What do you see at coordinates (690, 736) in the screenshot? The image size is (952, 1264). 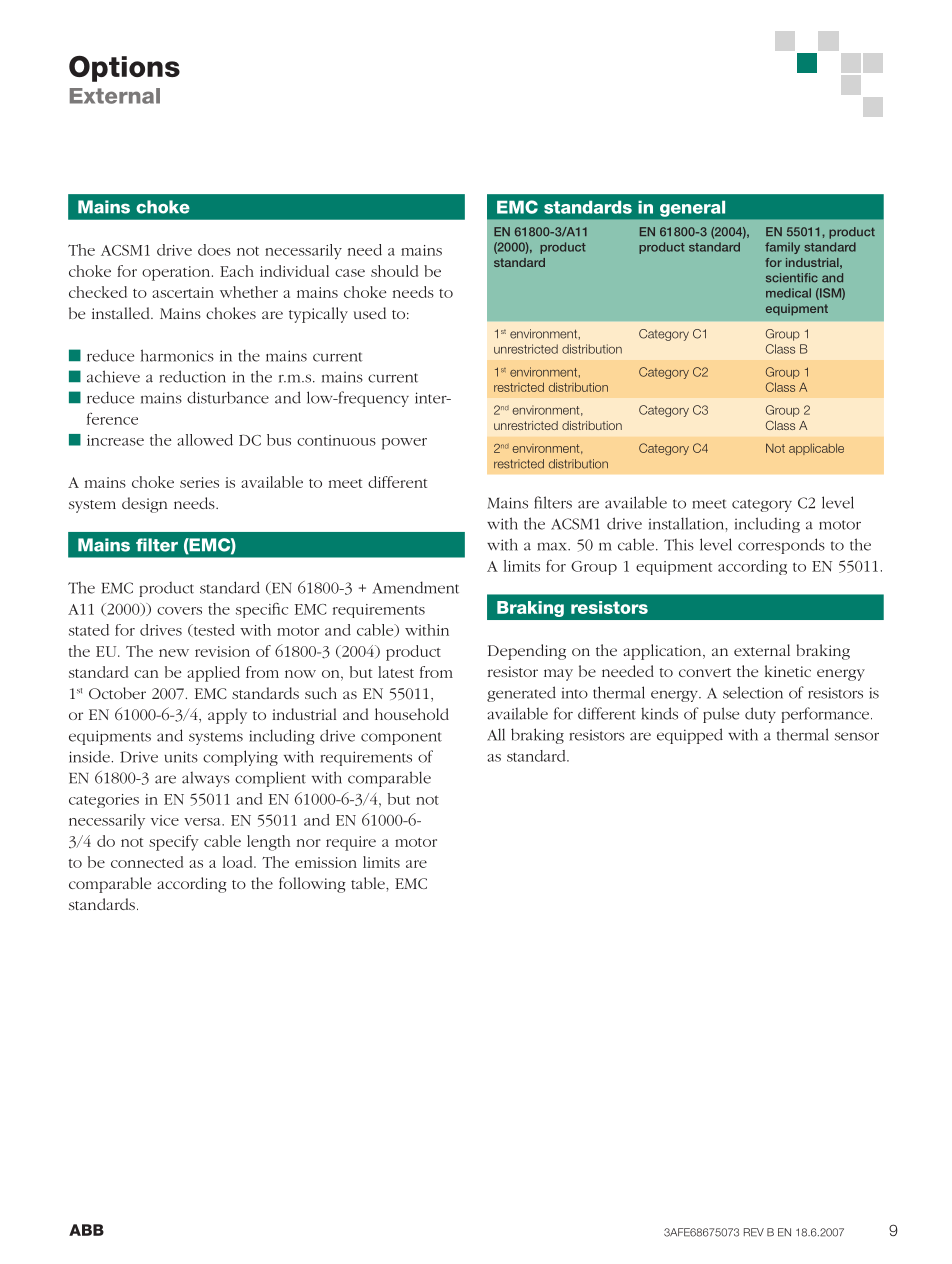 I see `equipped` at bounding box center [690, 736].
